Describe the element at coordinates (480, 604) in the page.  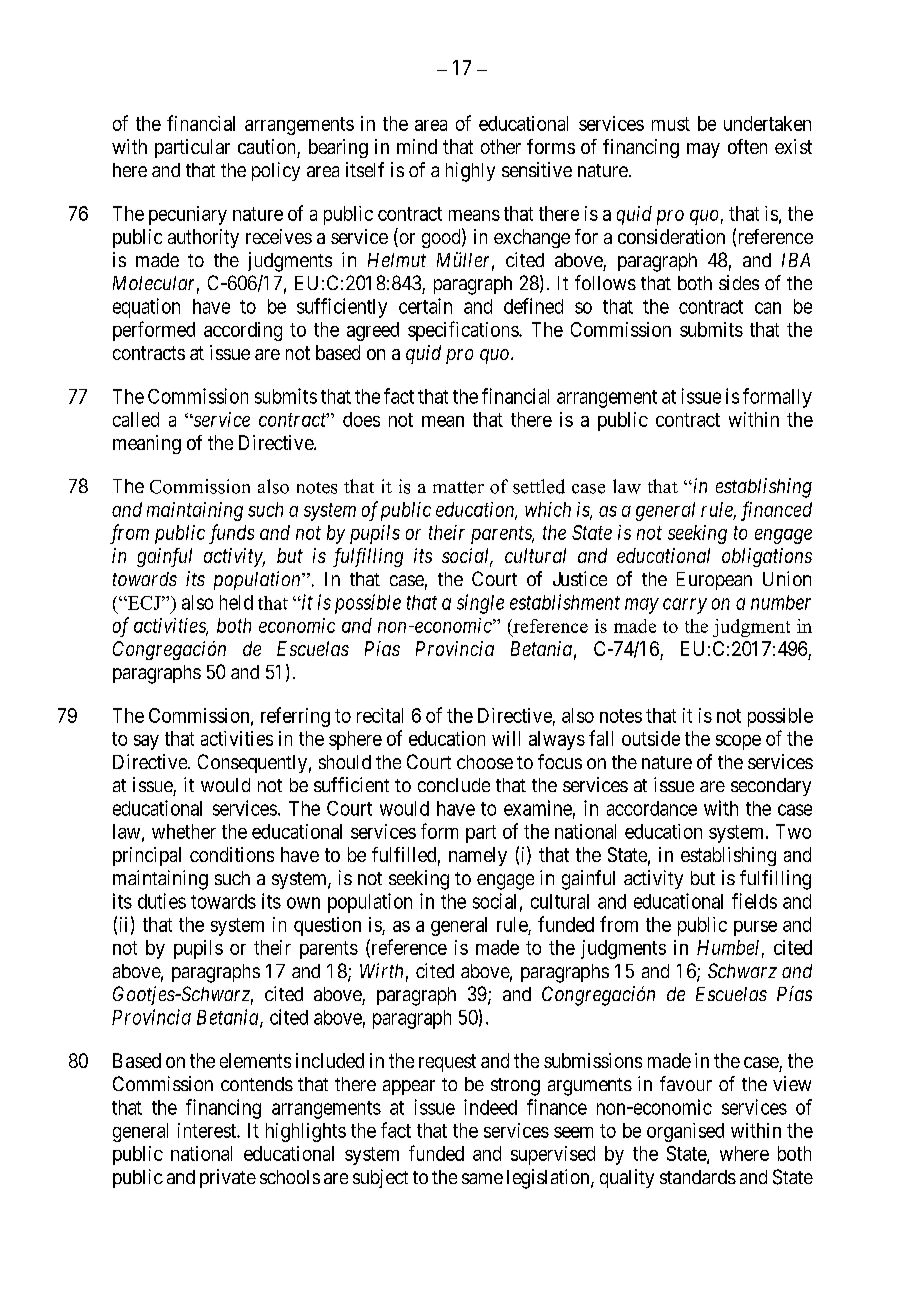
I see `single` at that location.
